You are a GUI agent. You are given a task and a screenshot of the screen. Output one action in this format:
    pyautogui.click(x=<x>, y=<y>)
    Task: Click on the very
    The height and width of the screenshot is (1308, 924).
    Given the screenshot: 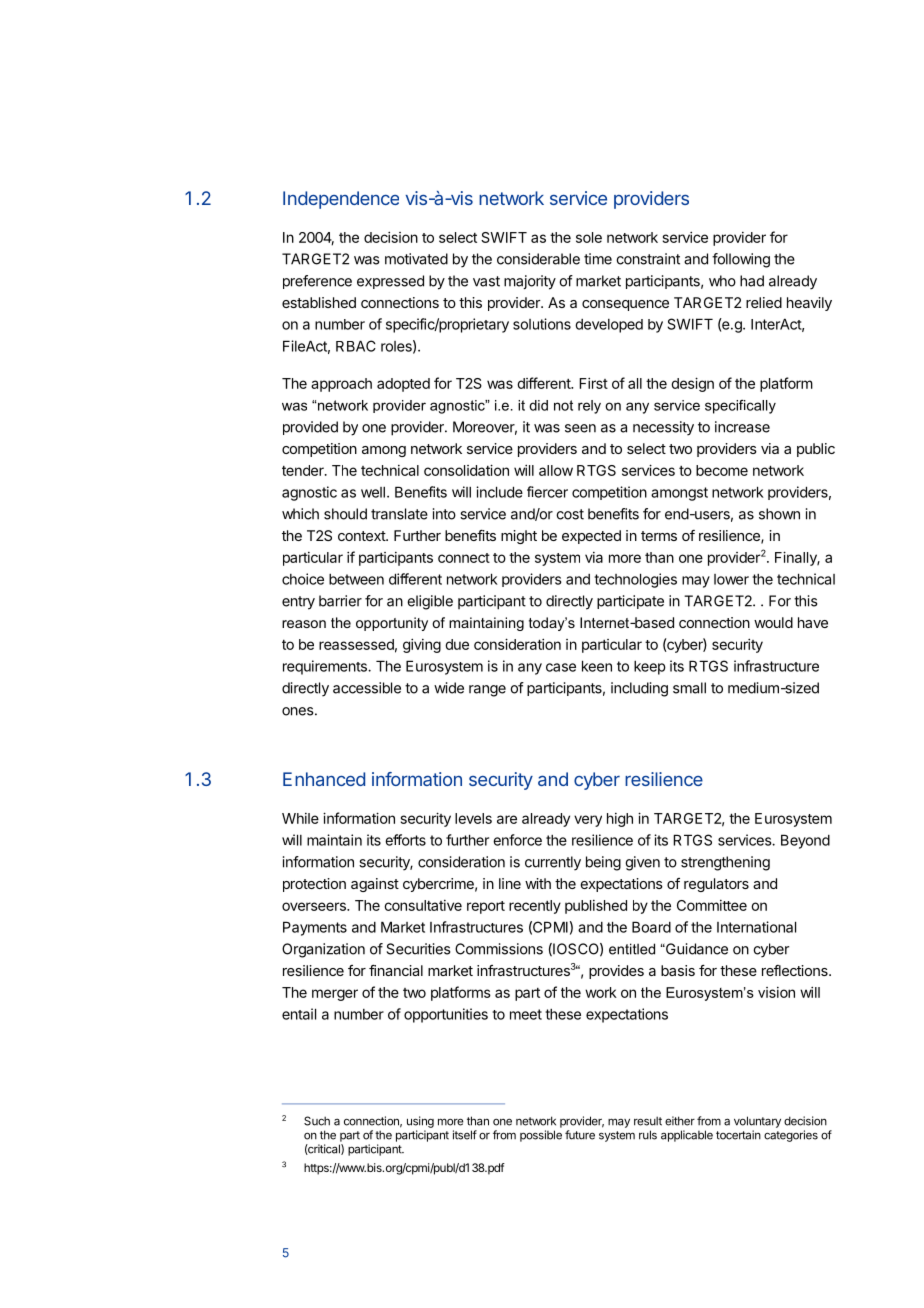 What is the action you would take?
    pyautogui.click(x=588, y=821)
